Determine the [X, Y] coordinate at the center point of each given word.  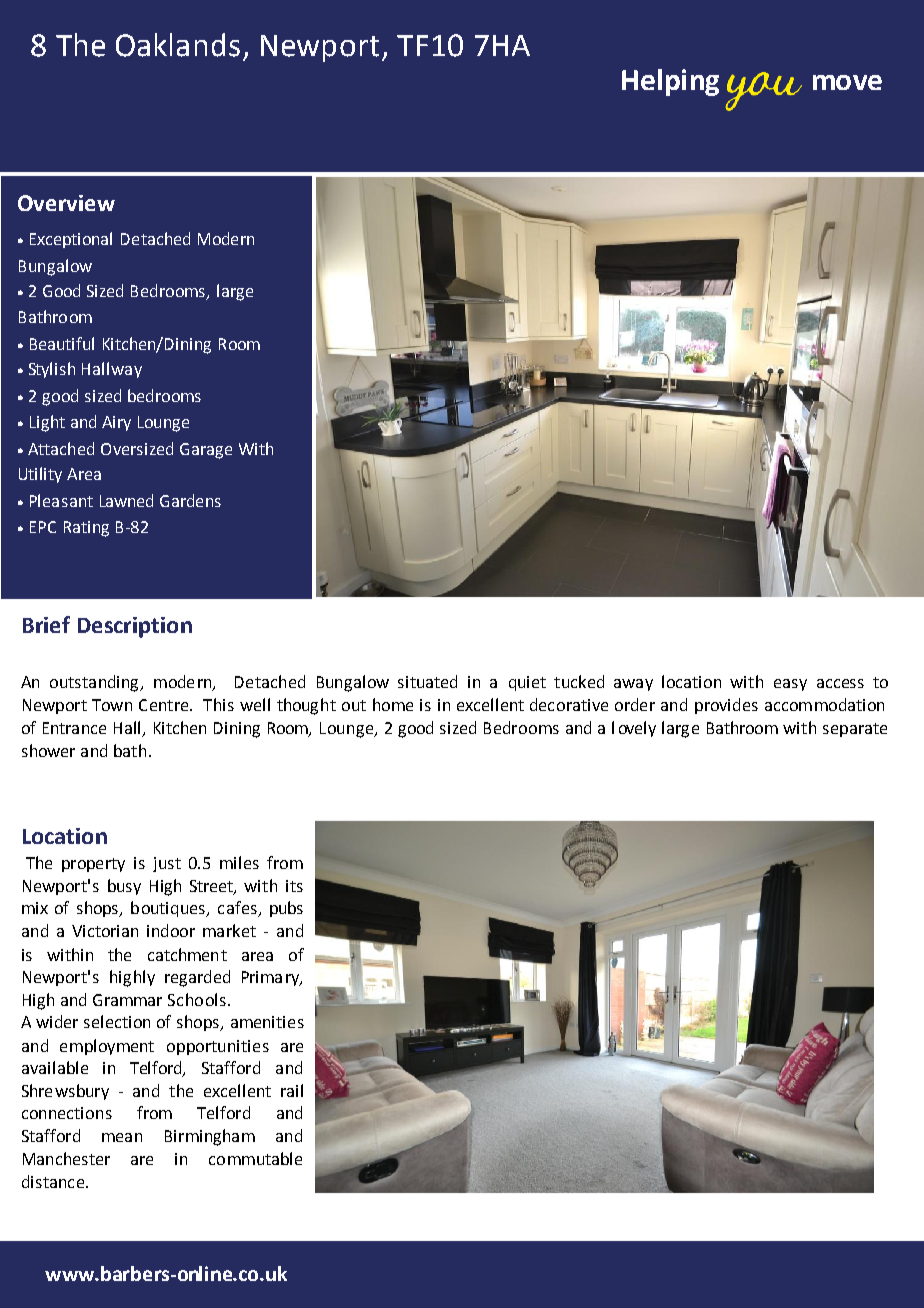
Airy [116, 423]
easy [790, 685]
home [393, 704]
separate [855, 730]
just [167, 864]
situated [427, 681]
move [847, 82]
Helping [670, 82]
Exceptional [71, 240]
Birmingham [210, 1137]
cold [739, 1078]
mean [122, 1137]
